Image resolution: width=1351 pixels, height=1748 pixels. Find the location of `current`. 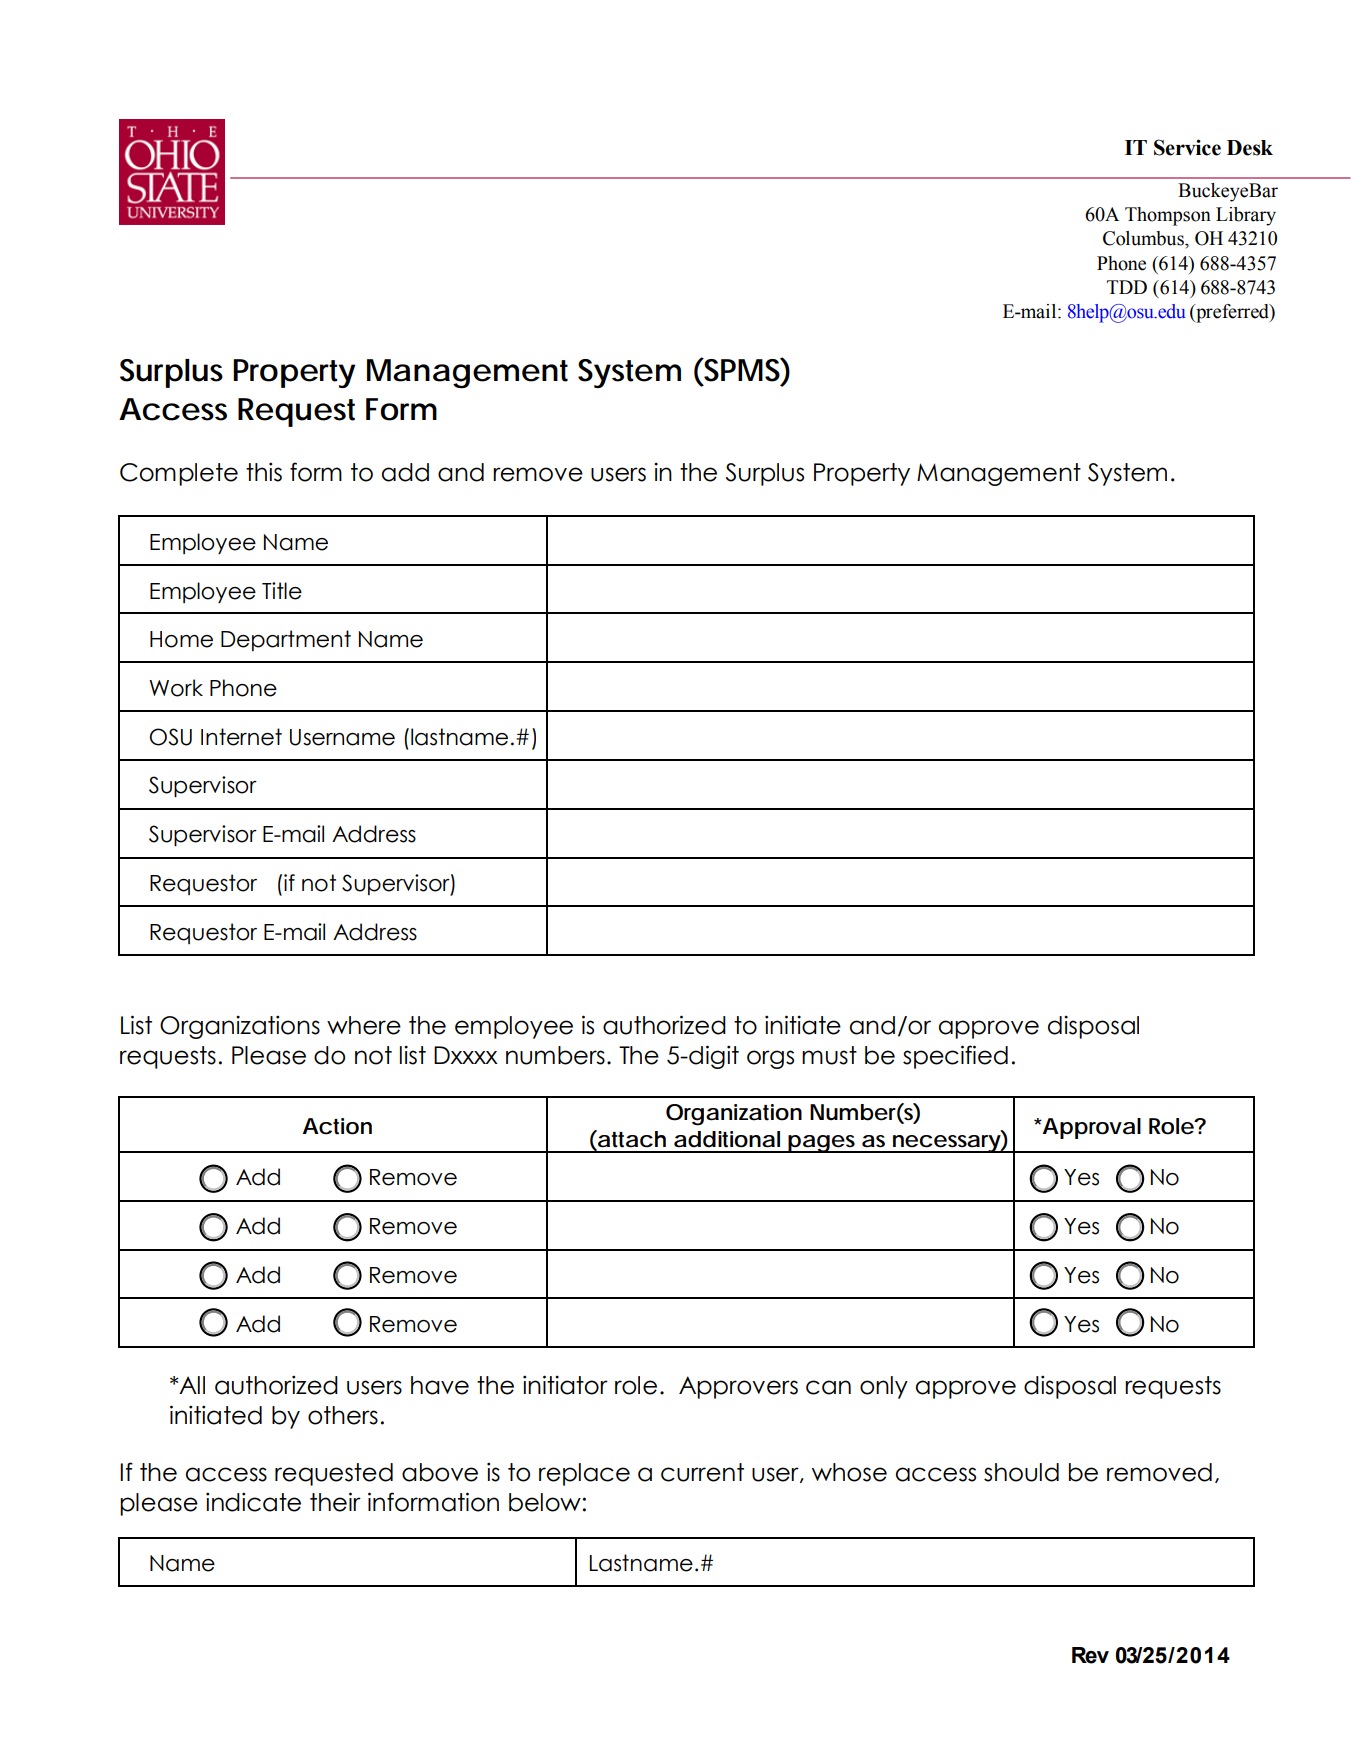

current is located at coordinates (702, 1472).
